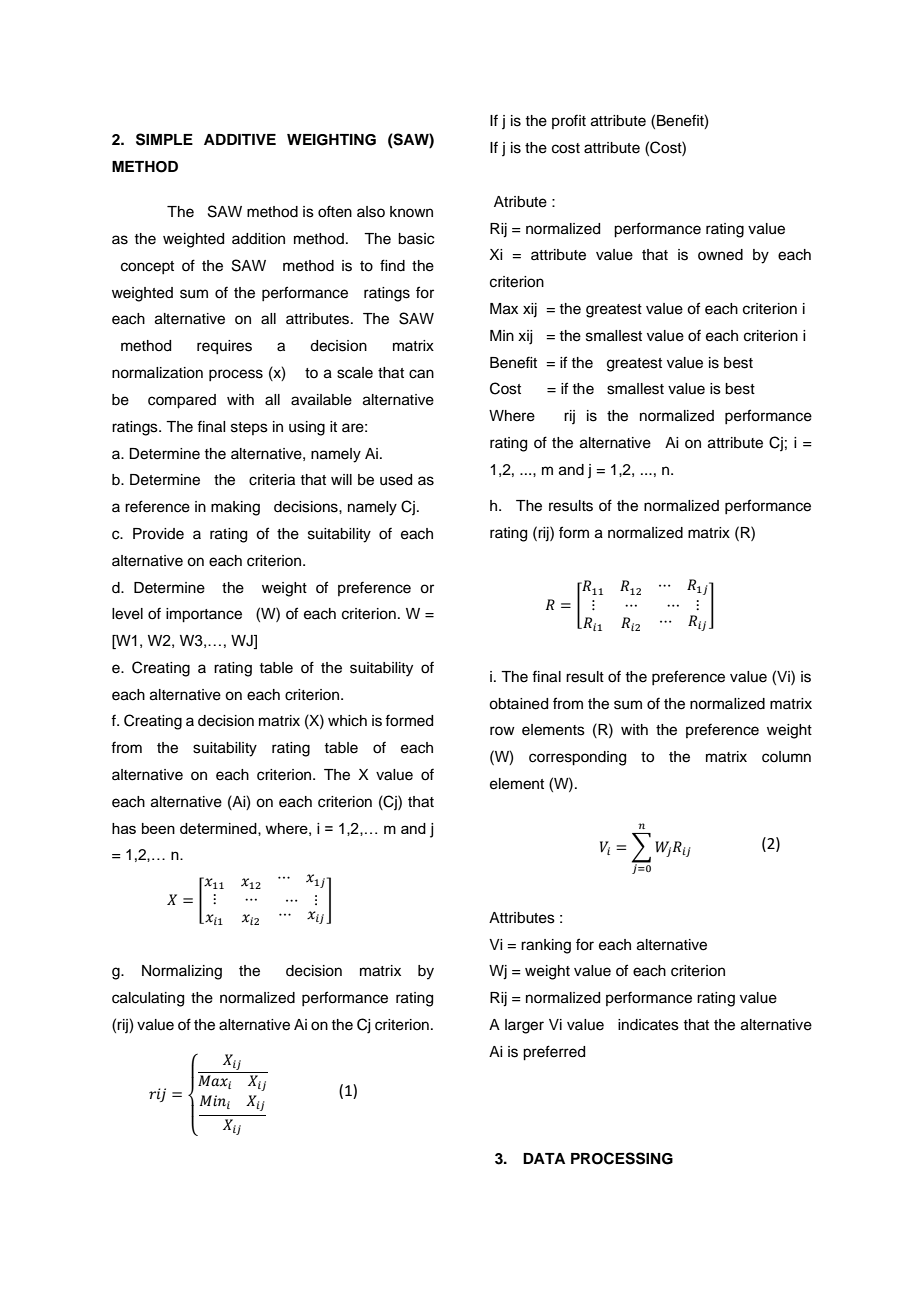 The image size is (924, 1308). Describe the element at coordinates (235, 508) in the screenshot. I see `making` at that location.
